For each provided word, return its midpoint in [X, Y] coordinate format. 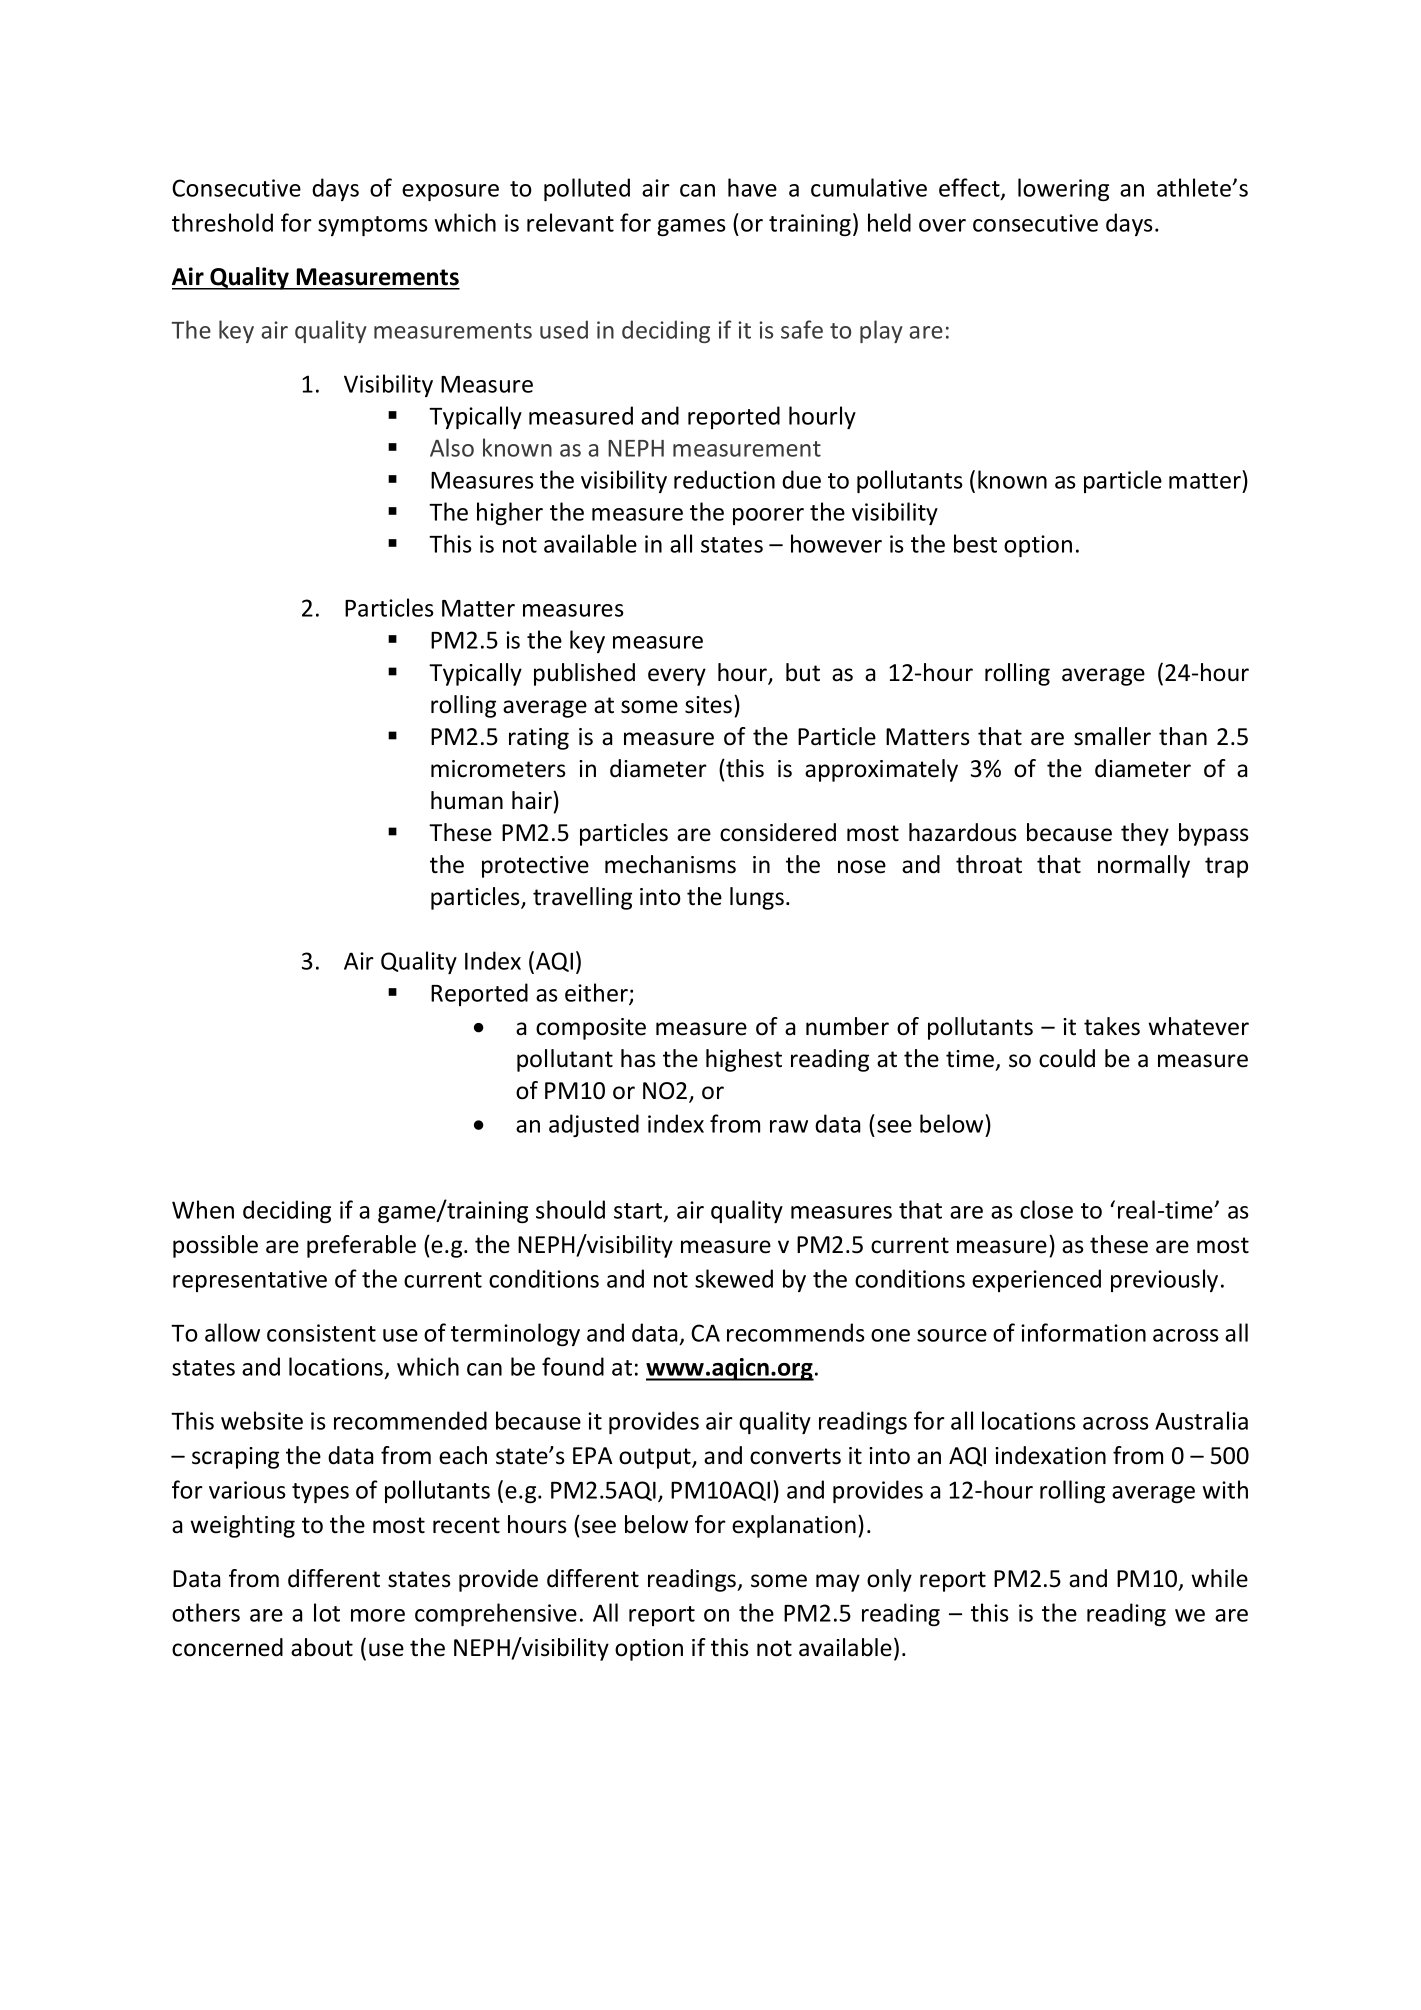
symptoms [372, 226]
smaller [1112, 736]
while [1219, 1578]
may [838, 1583]
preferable [361, 1246]
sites [708, 705]
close [1046, 1209]
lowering [1063, 189]
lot [327, 1612]
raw [789, 1126]
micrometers [498, 769]
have [752, 187]
